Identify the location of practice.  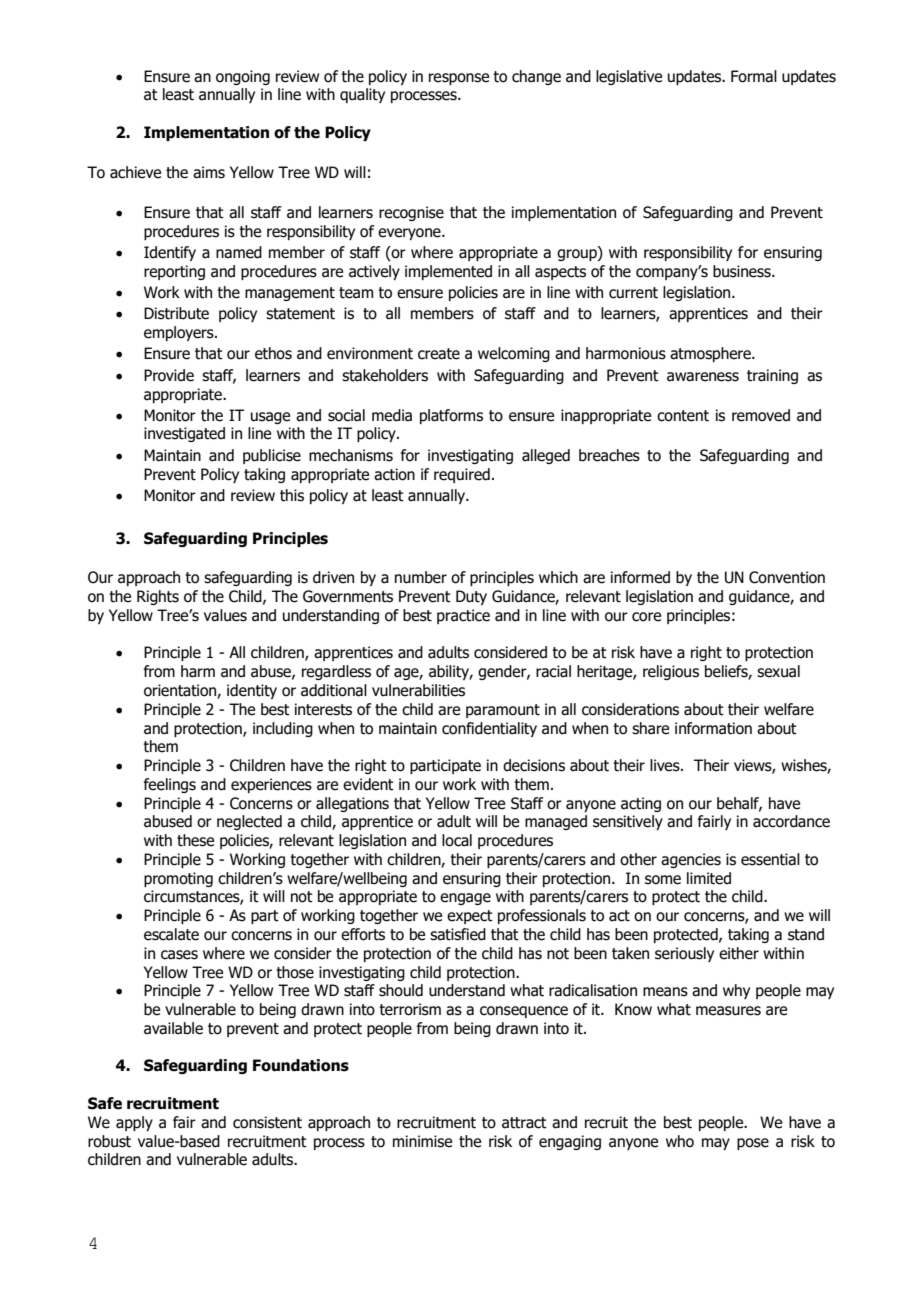
(463, 616).
